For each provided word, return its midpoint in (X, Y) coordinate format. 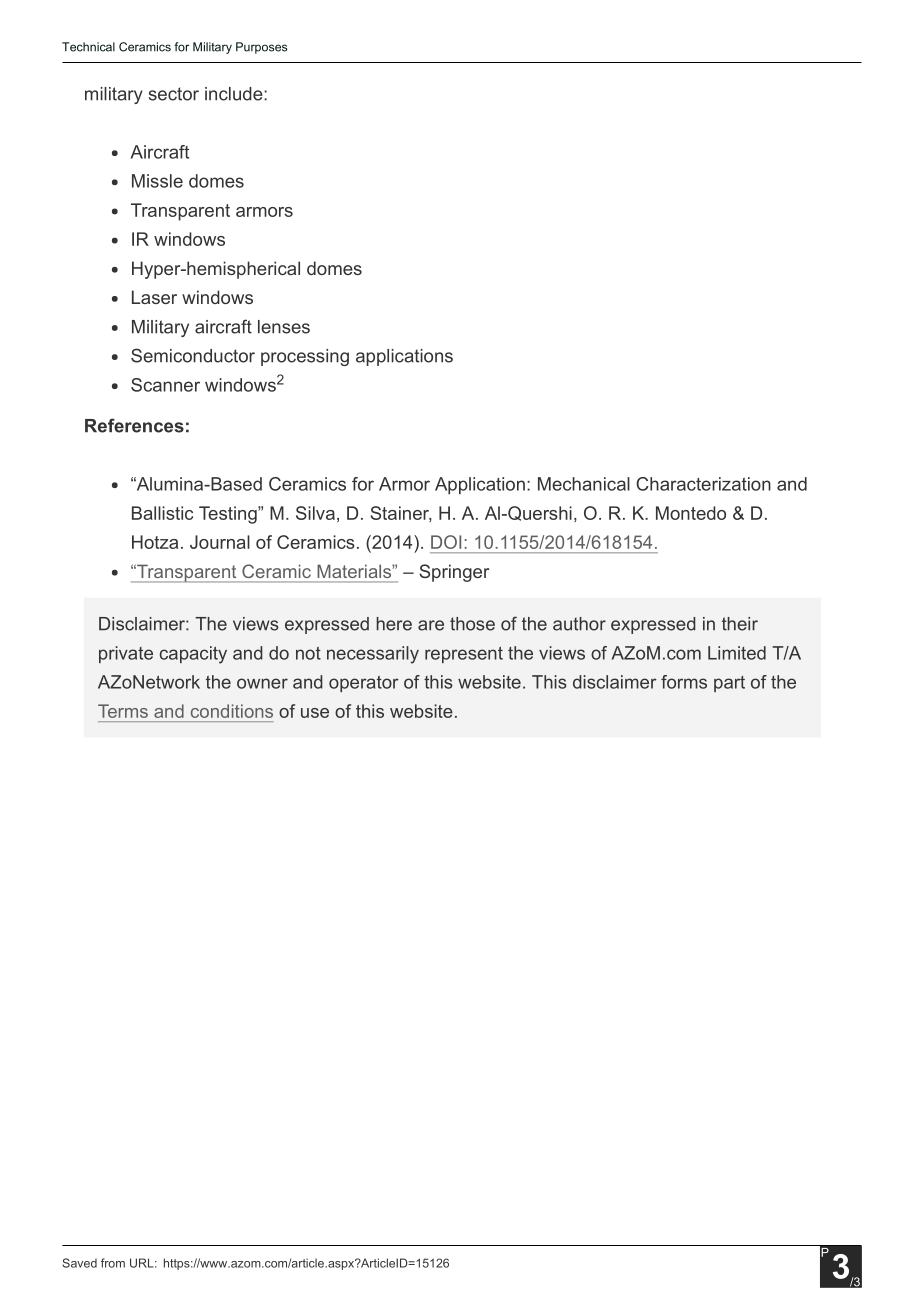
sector (174, 94)
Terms (123, 711)
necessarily (373, 655)
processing (305, 357)
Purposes (261, 48)
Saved (79, 1263)
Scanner (165, 385)
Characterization (703, 484)
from (113, 1263)
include (235, 94)
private (126, 654)
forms (684, 682)
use (315, 713)
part (729, 684)
